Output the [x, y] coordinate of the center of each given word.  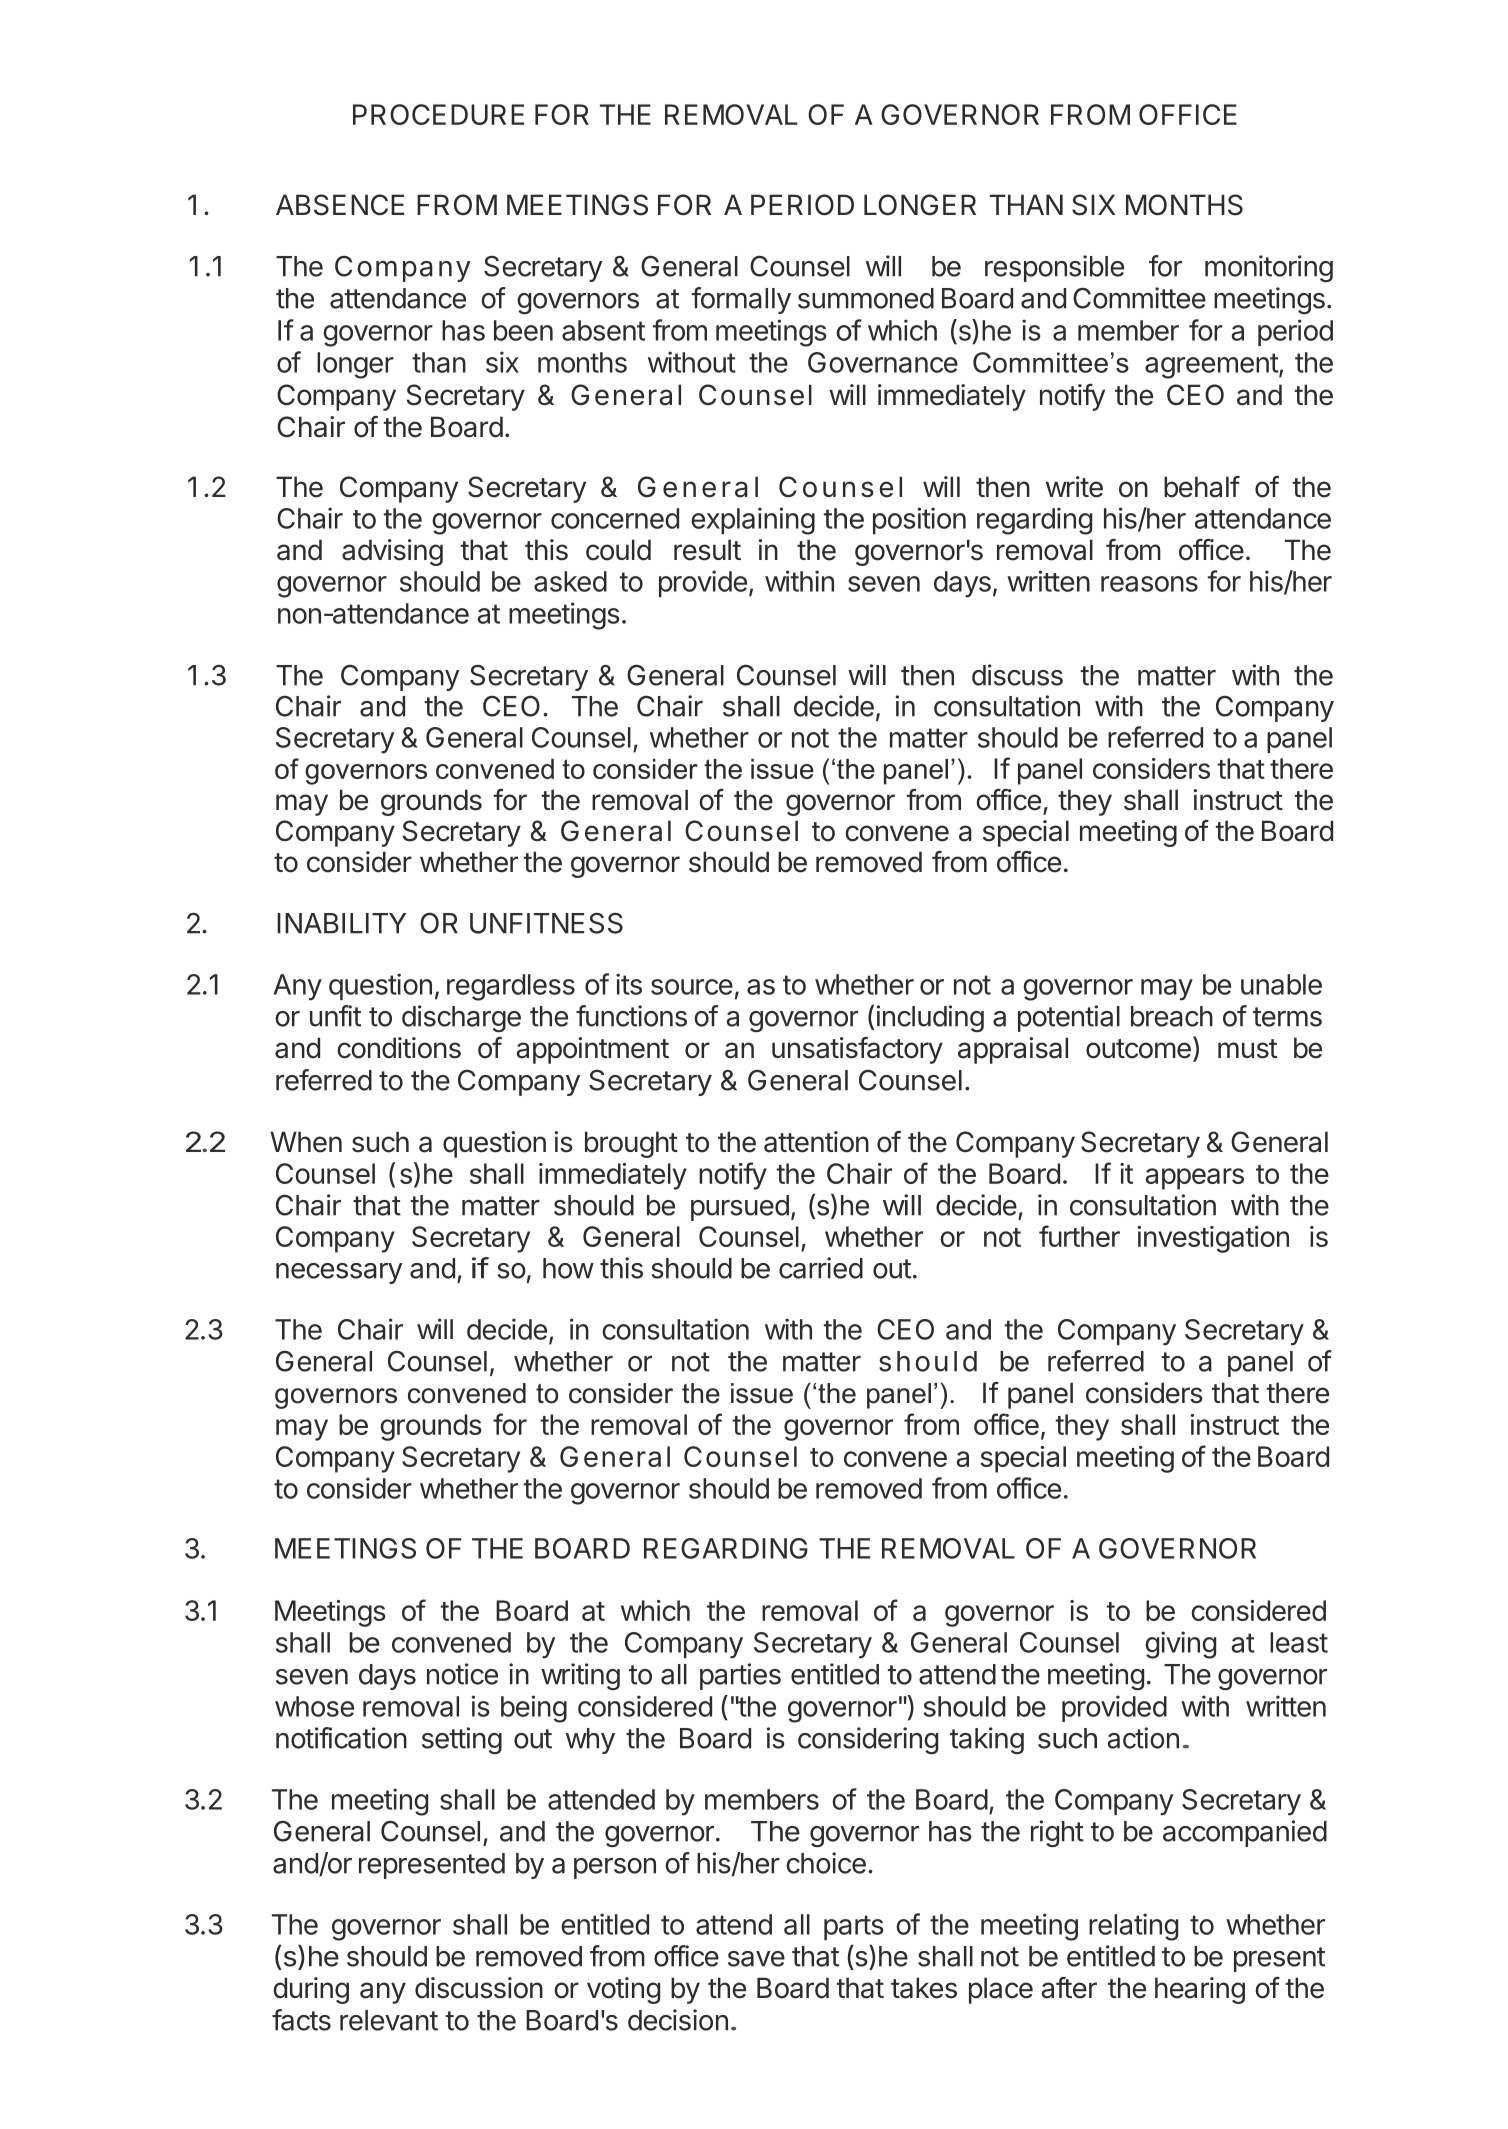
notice [462, 1674]
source [692, 987]
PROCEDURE [438, 114]
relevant [389, 2020]
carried [821, 1268]
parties [740, 1676]
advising [392, 552]
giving [1180, 1645]
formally [741, 300]
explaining [753, 521]
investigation [1213, 1239]
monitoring [1269, 268]
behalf [1202, 487]
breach [1172, 1016]
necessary [339, 1273]
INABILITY [341, 923]
